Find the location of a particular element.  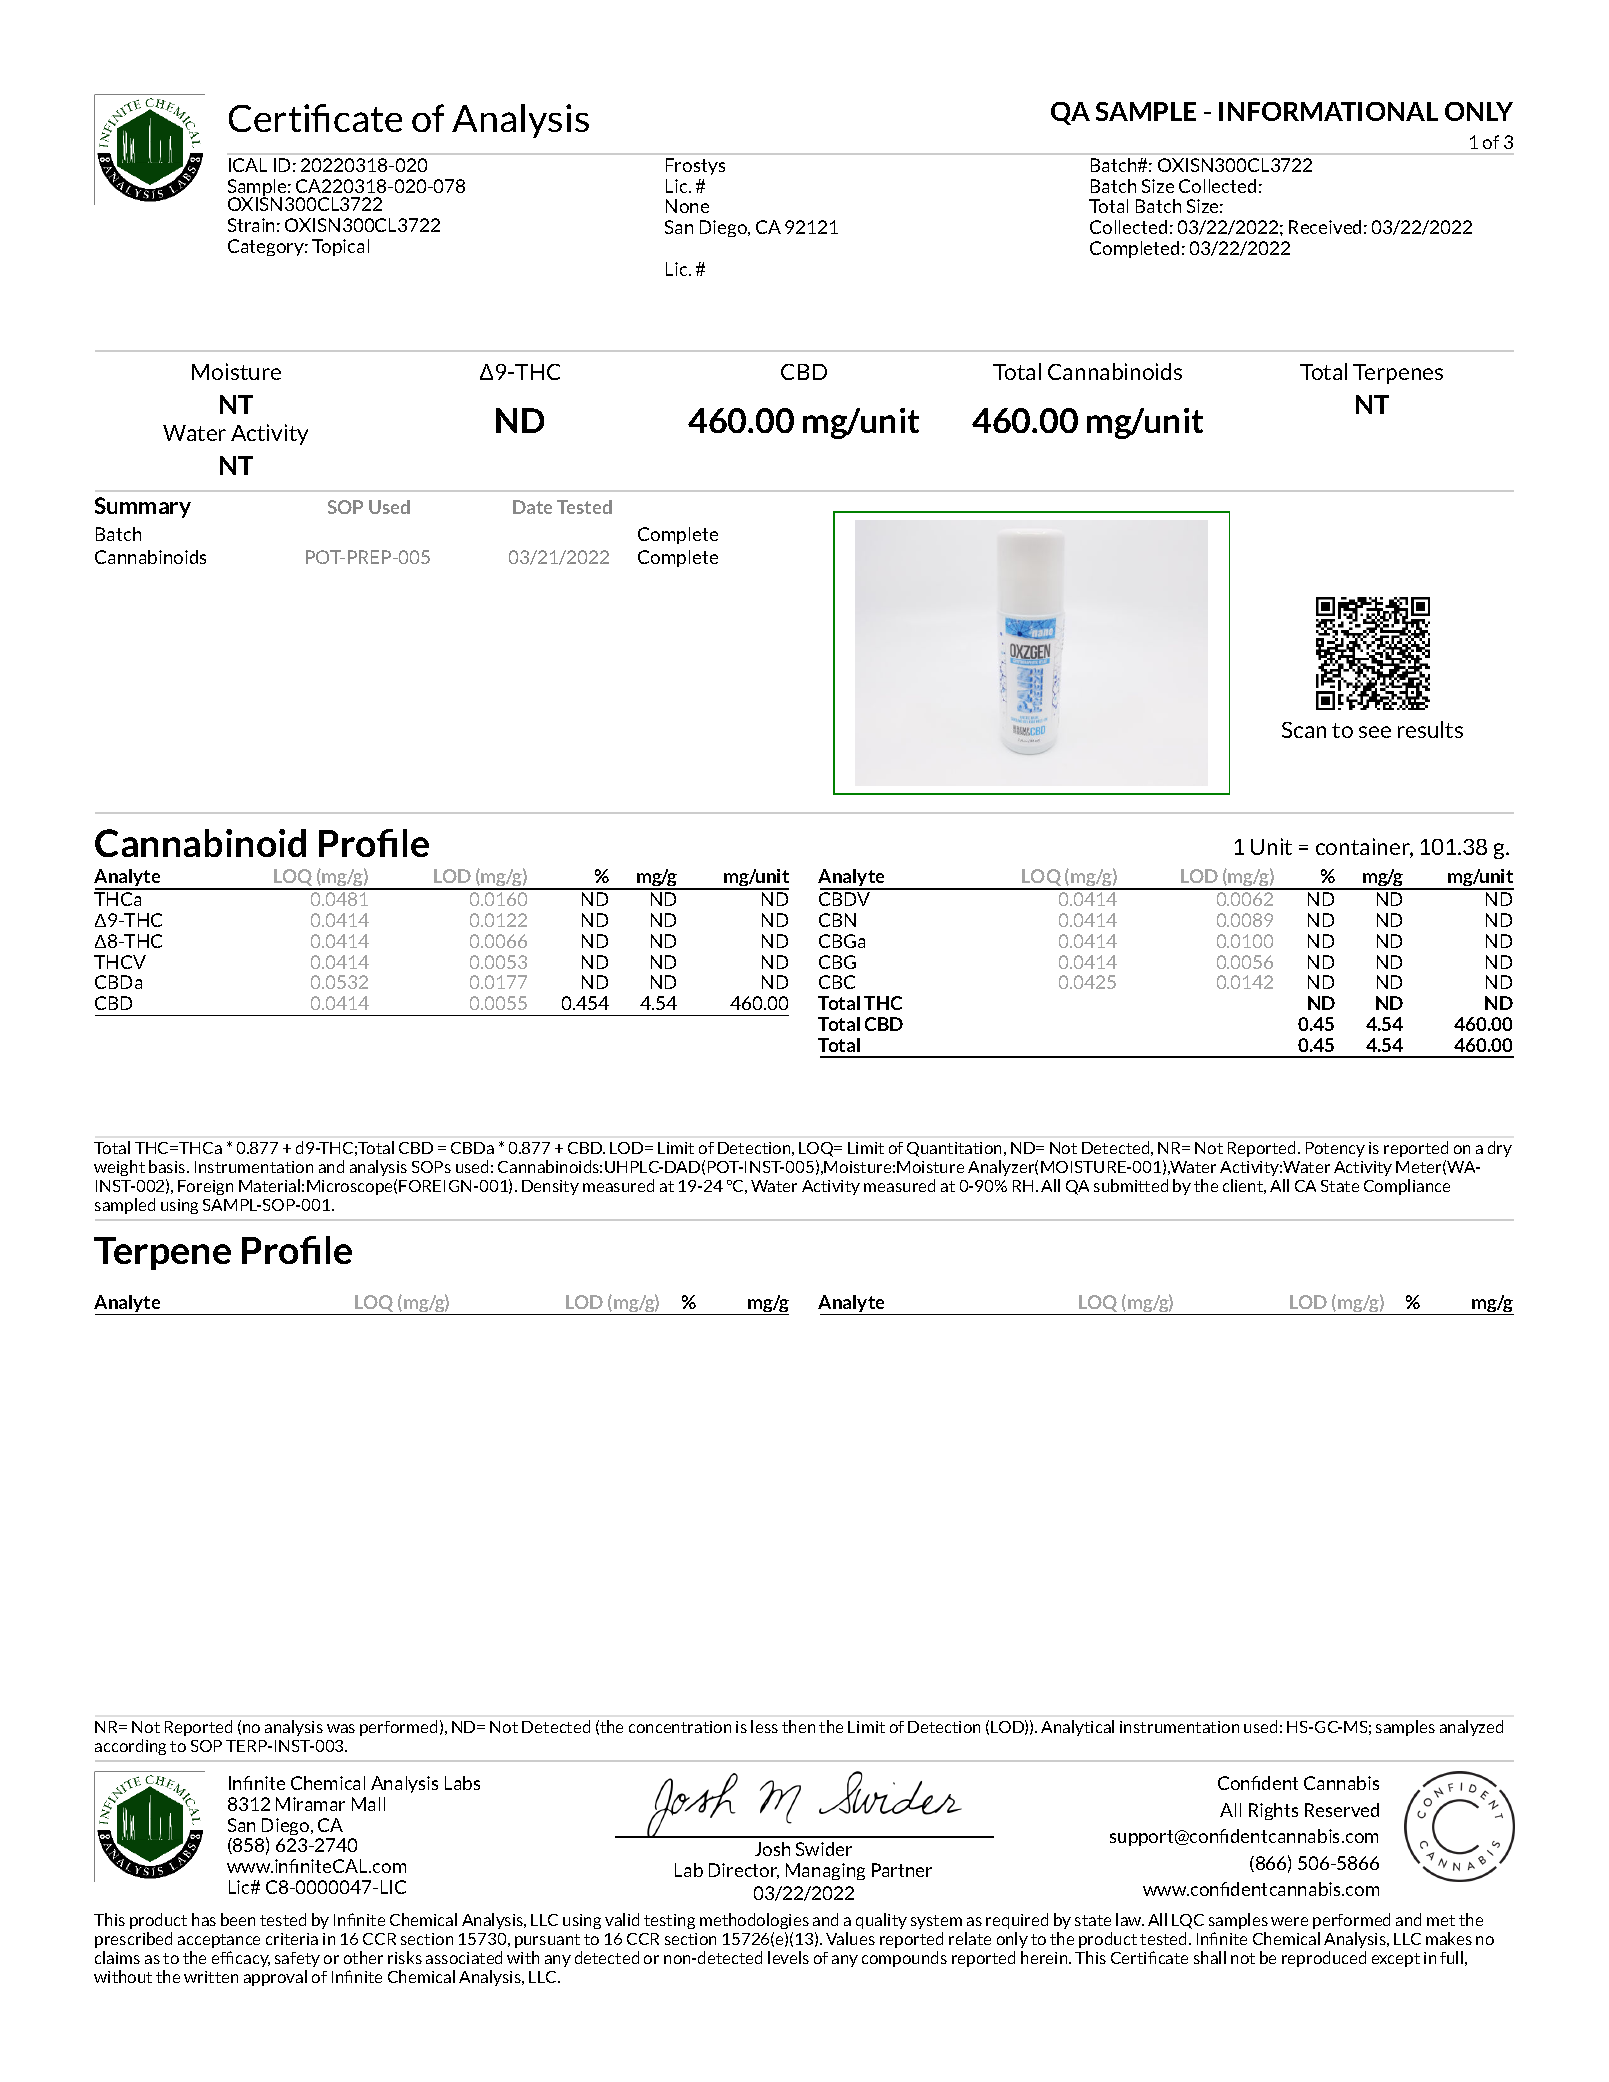

None is located at coordinates (687, 206).
